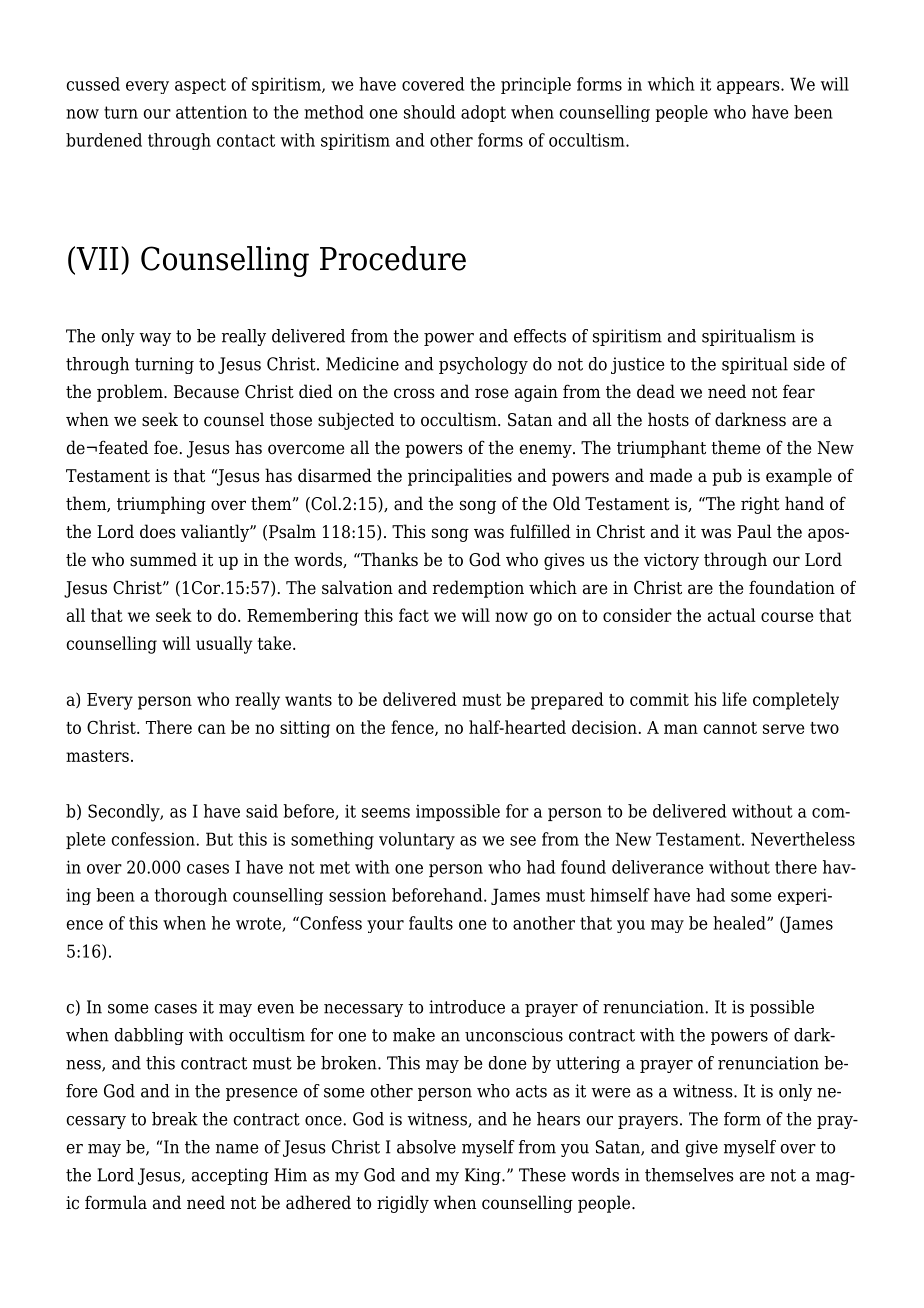 The image size is (924, 1308). I want to click on were, so click(611, 1093).
